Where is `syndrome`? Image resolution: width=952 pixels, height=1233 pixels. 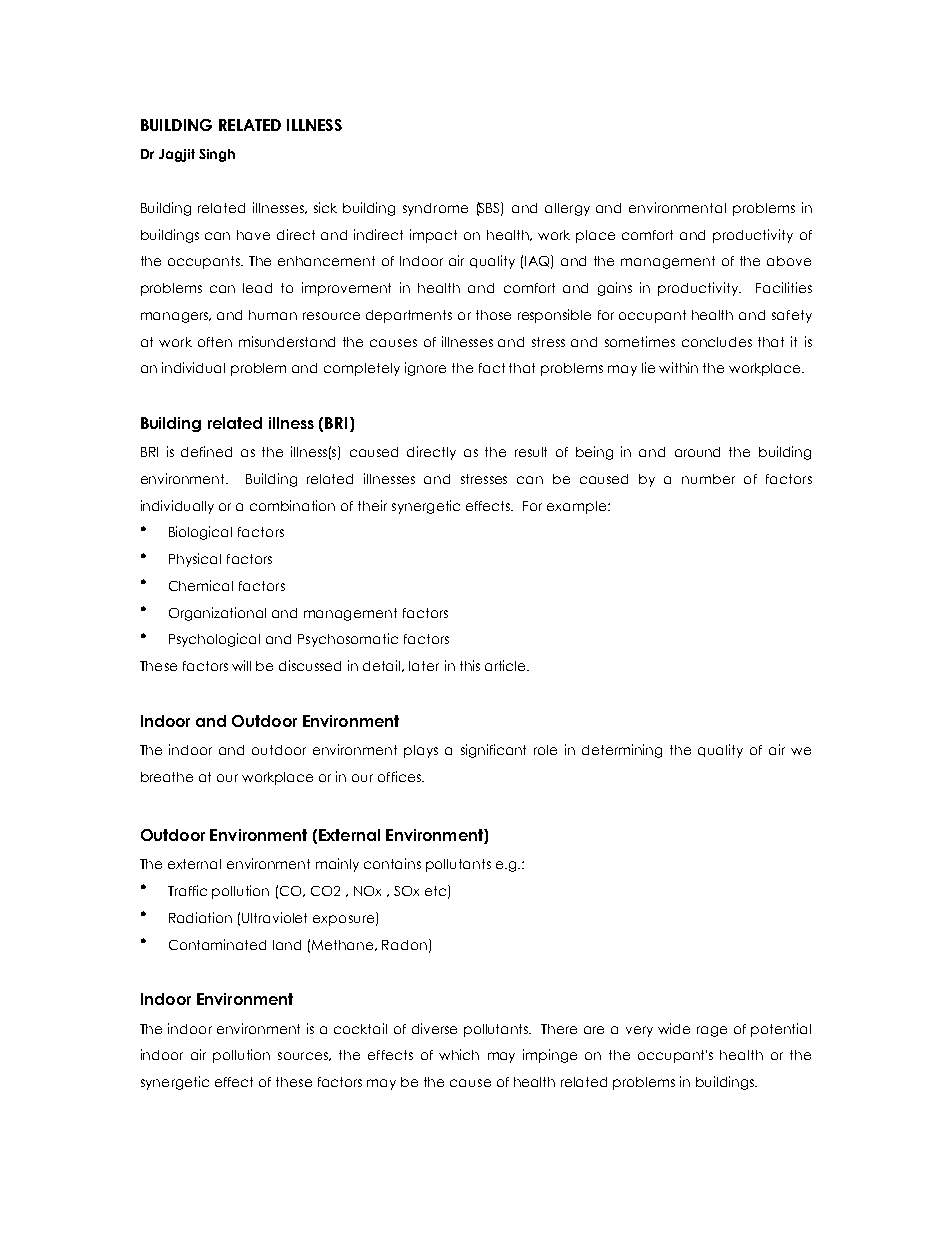
syndrome is located at coordinates (435, 209).
